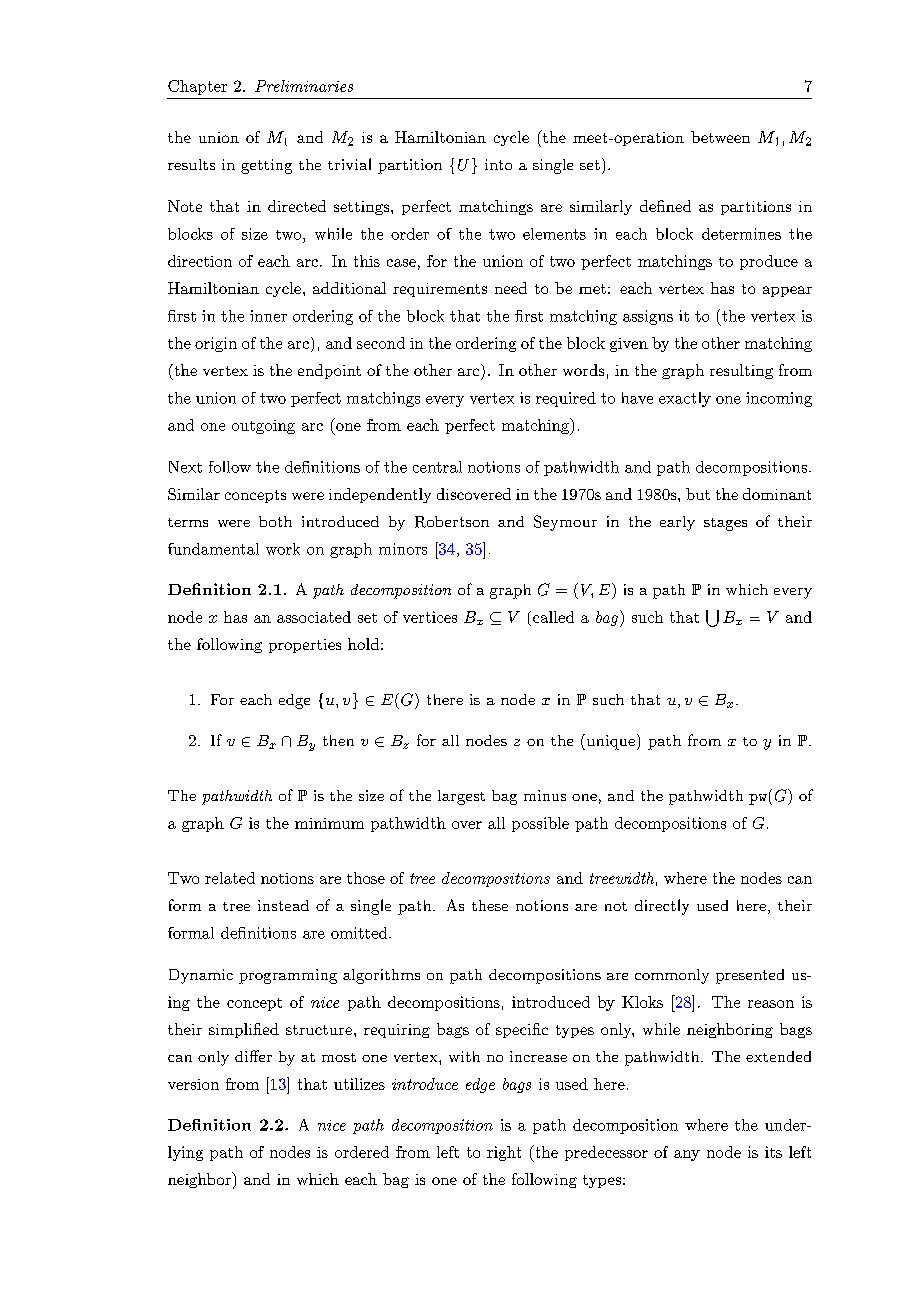  Describe the element at coordinates (566, 399) in the screenshot. I see `required` at that location.
